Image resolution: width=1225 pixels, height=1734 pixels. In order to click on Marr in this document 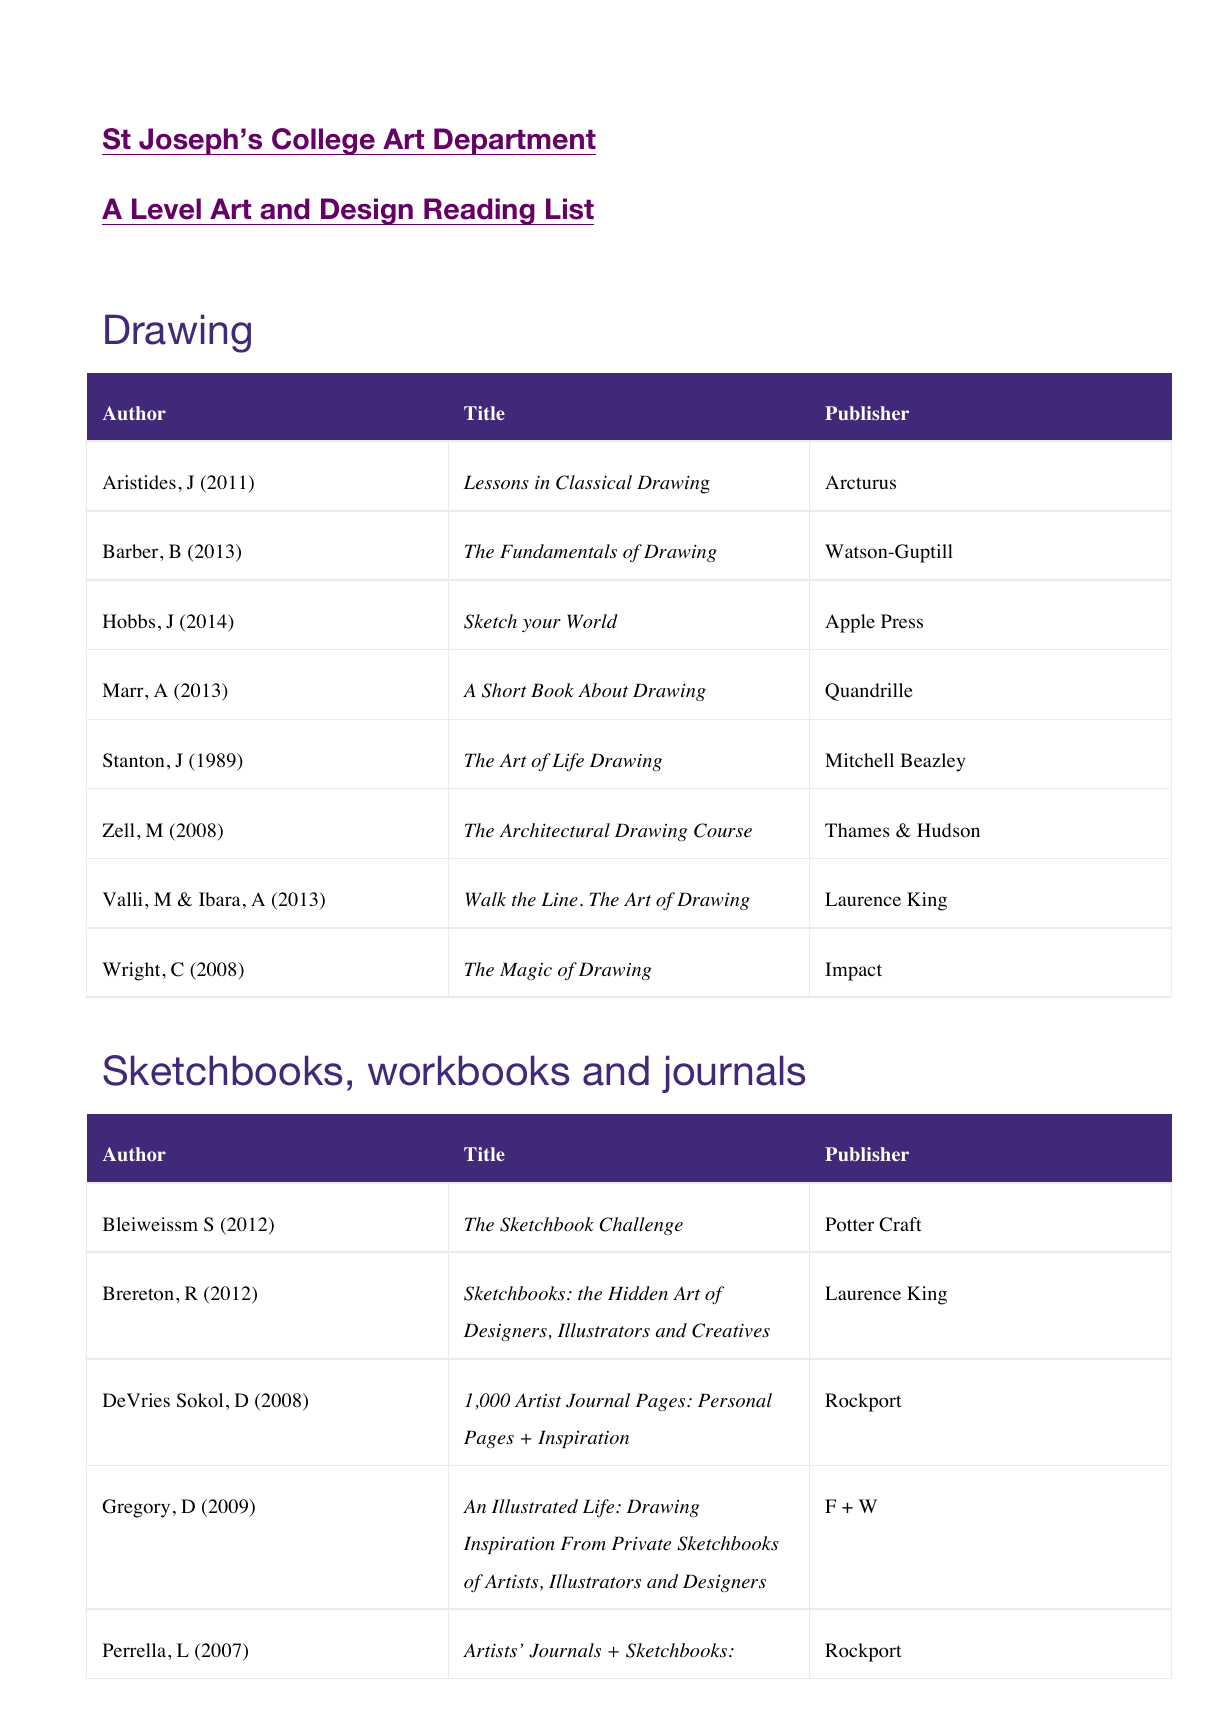, I will do `click(124, 690)`.
